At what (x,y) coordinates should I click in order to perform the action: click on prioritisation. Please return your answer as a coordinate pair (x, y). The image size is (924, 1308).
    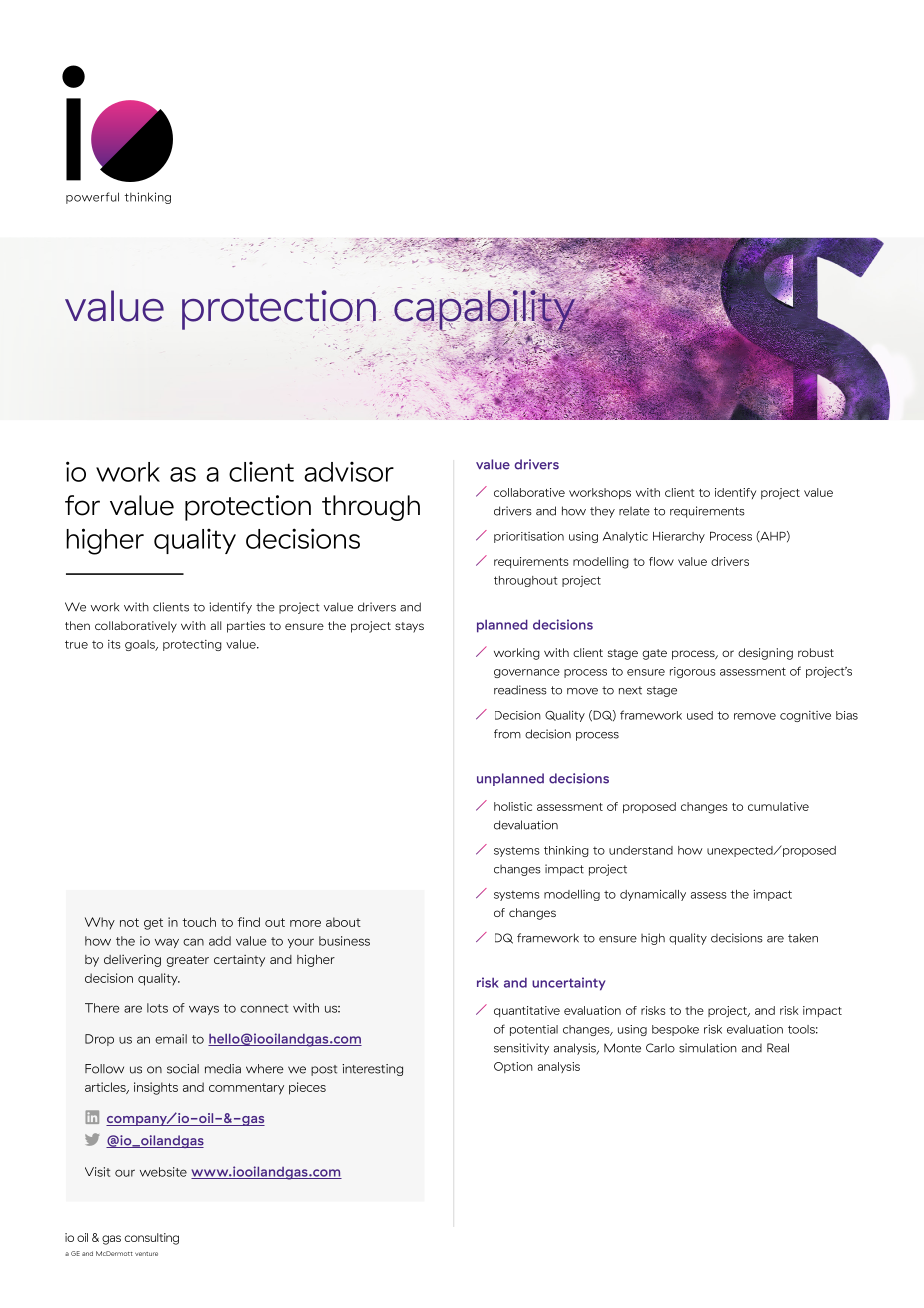
    Looking at the image, I should click on (529, 537).
